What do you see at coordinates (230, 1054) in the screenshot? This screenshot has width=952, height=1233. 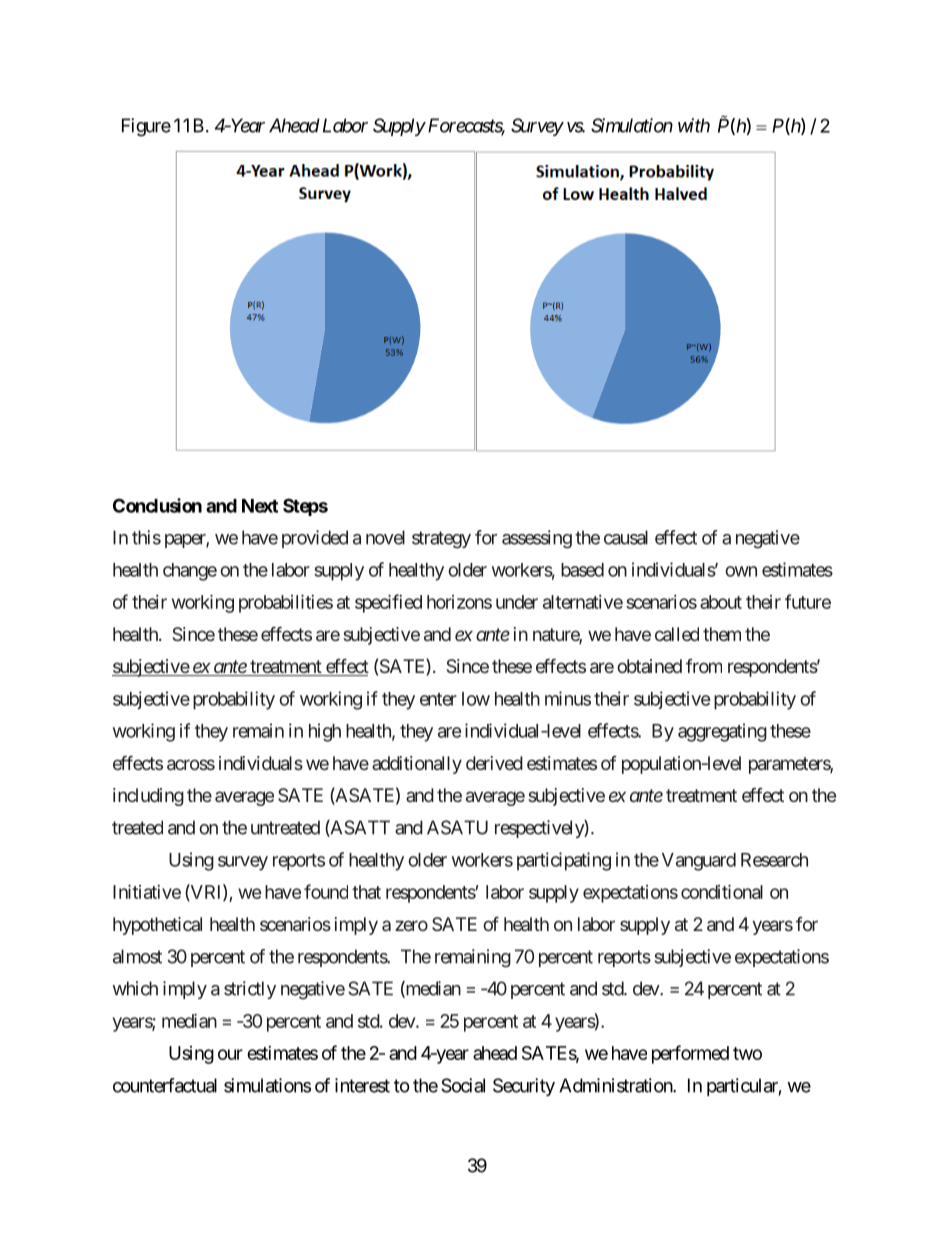 I see `our` at bounding box center [230, 1054].
